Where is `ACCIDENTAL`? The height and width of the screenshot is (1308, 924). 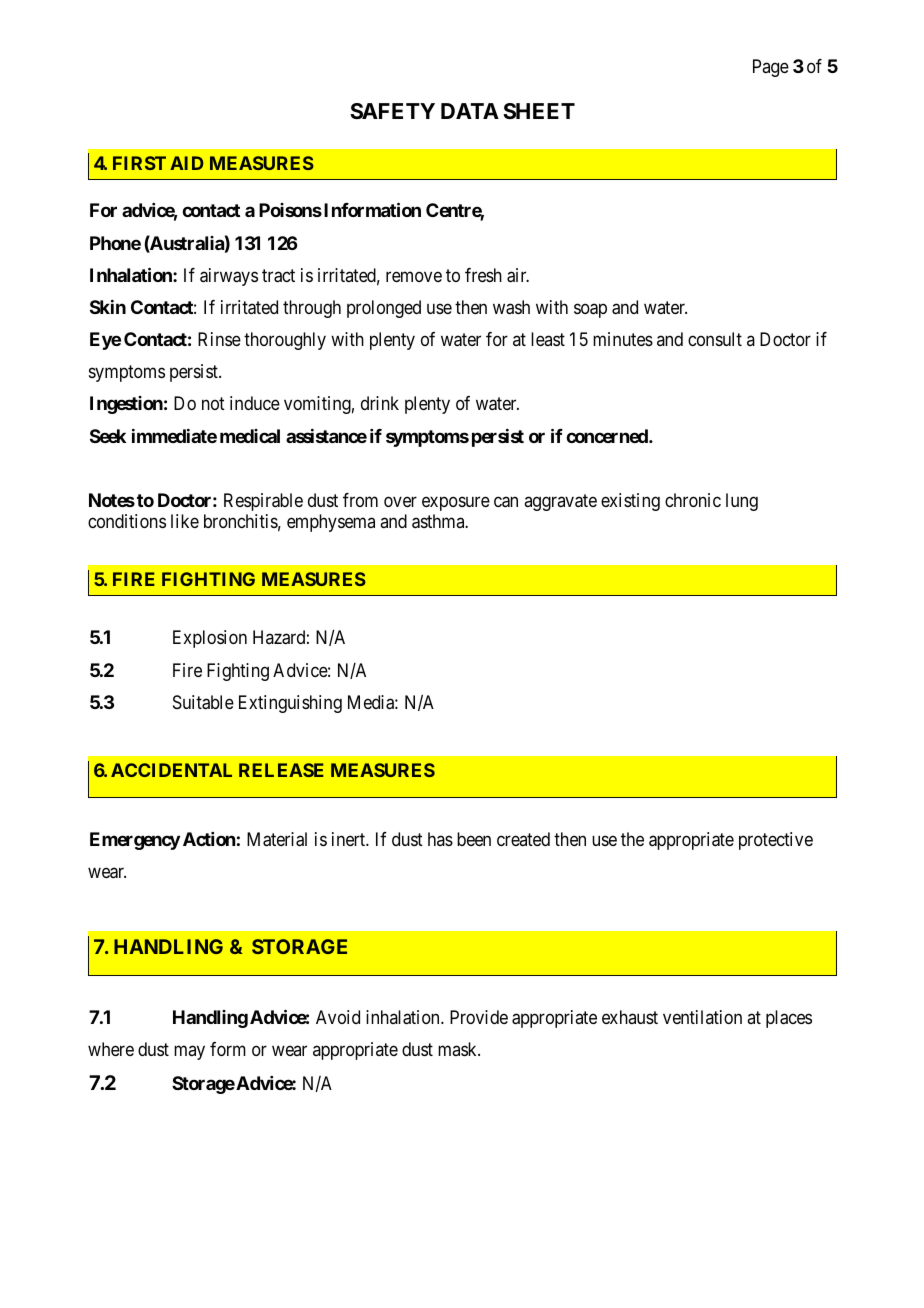
ACCIDENTAL is located at coordinates (171, 770).
